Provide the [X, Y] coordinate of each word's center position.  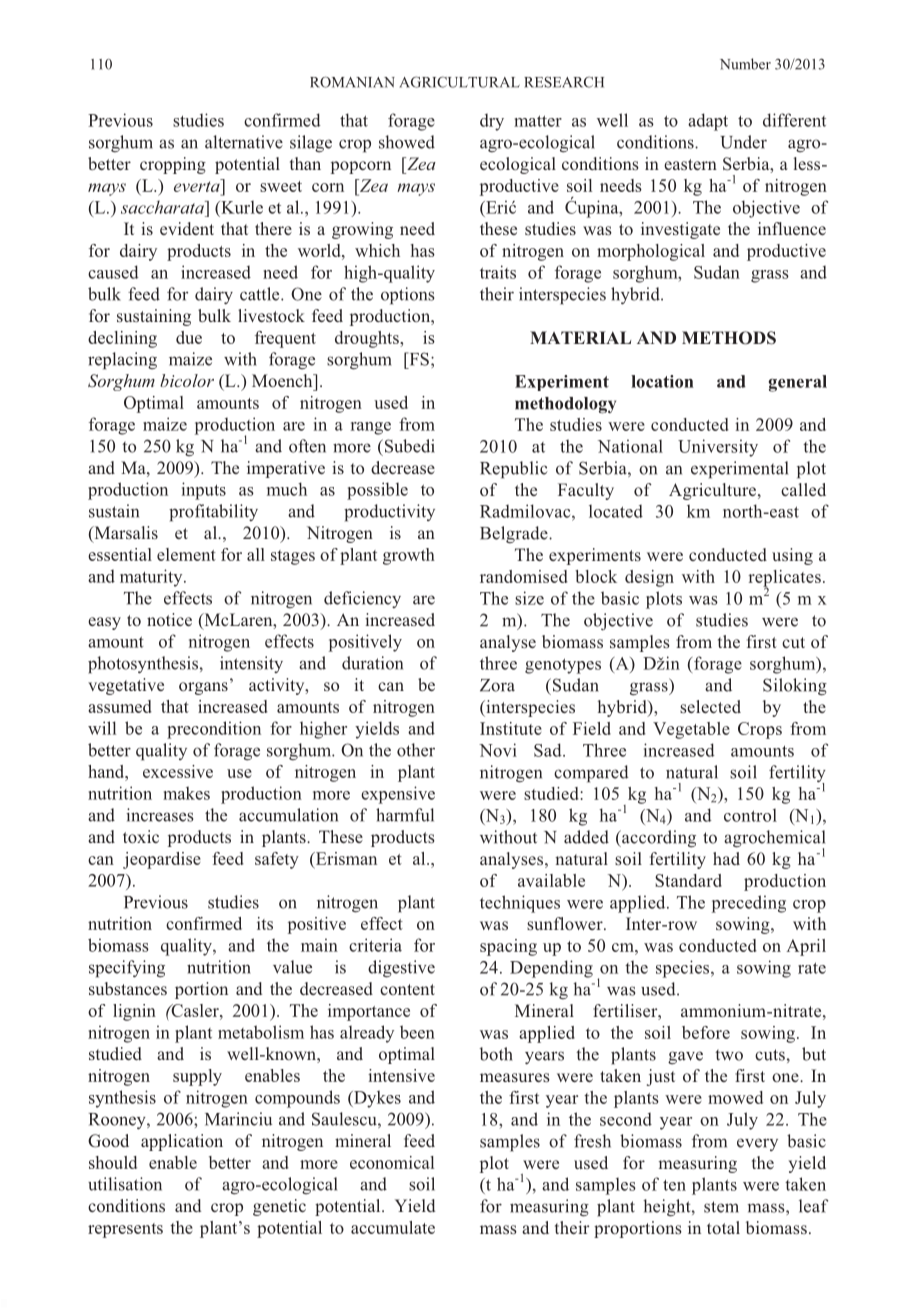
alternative [244, 142]
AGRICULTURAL [460, 82]
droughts [368, 339]
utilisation [125, 1184]
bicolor [187, 380]
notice [169, 619]
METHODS [729, 338]
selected [710, 706]
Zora [497, 685]
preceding [749, 904]
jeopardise [162, 860]
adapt [708, 122]
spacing [508, 947]
